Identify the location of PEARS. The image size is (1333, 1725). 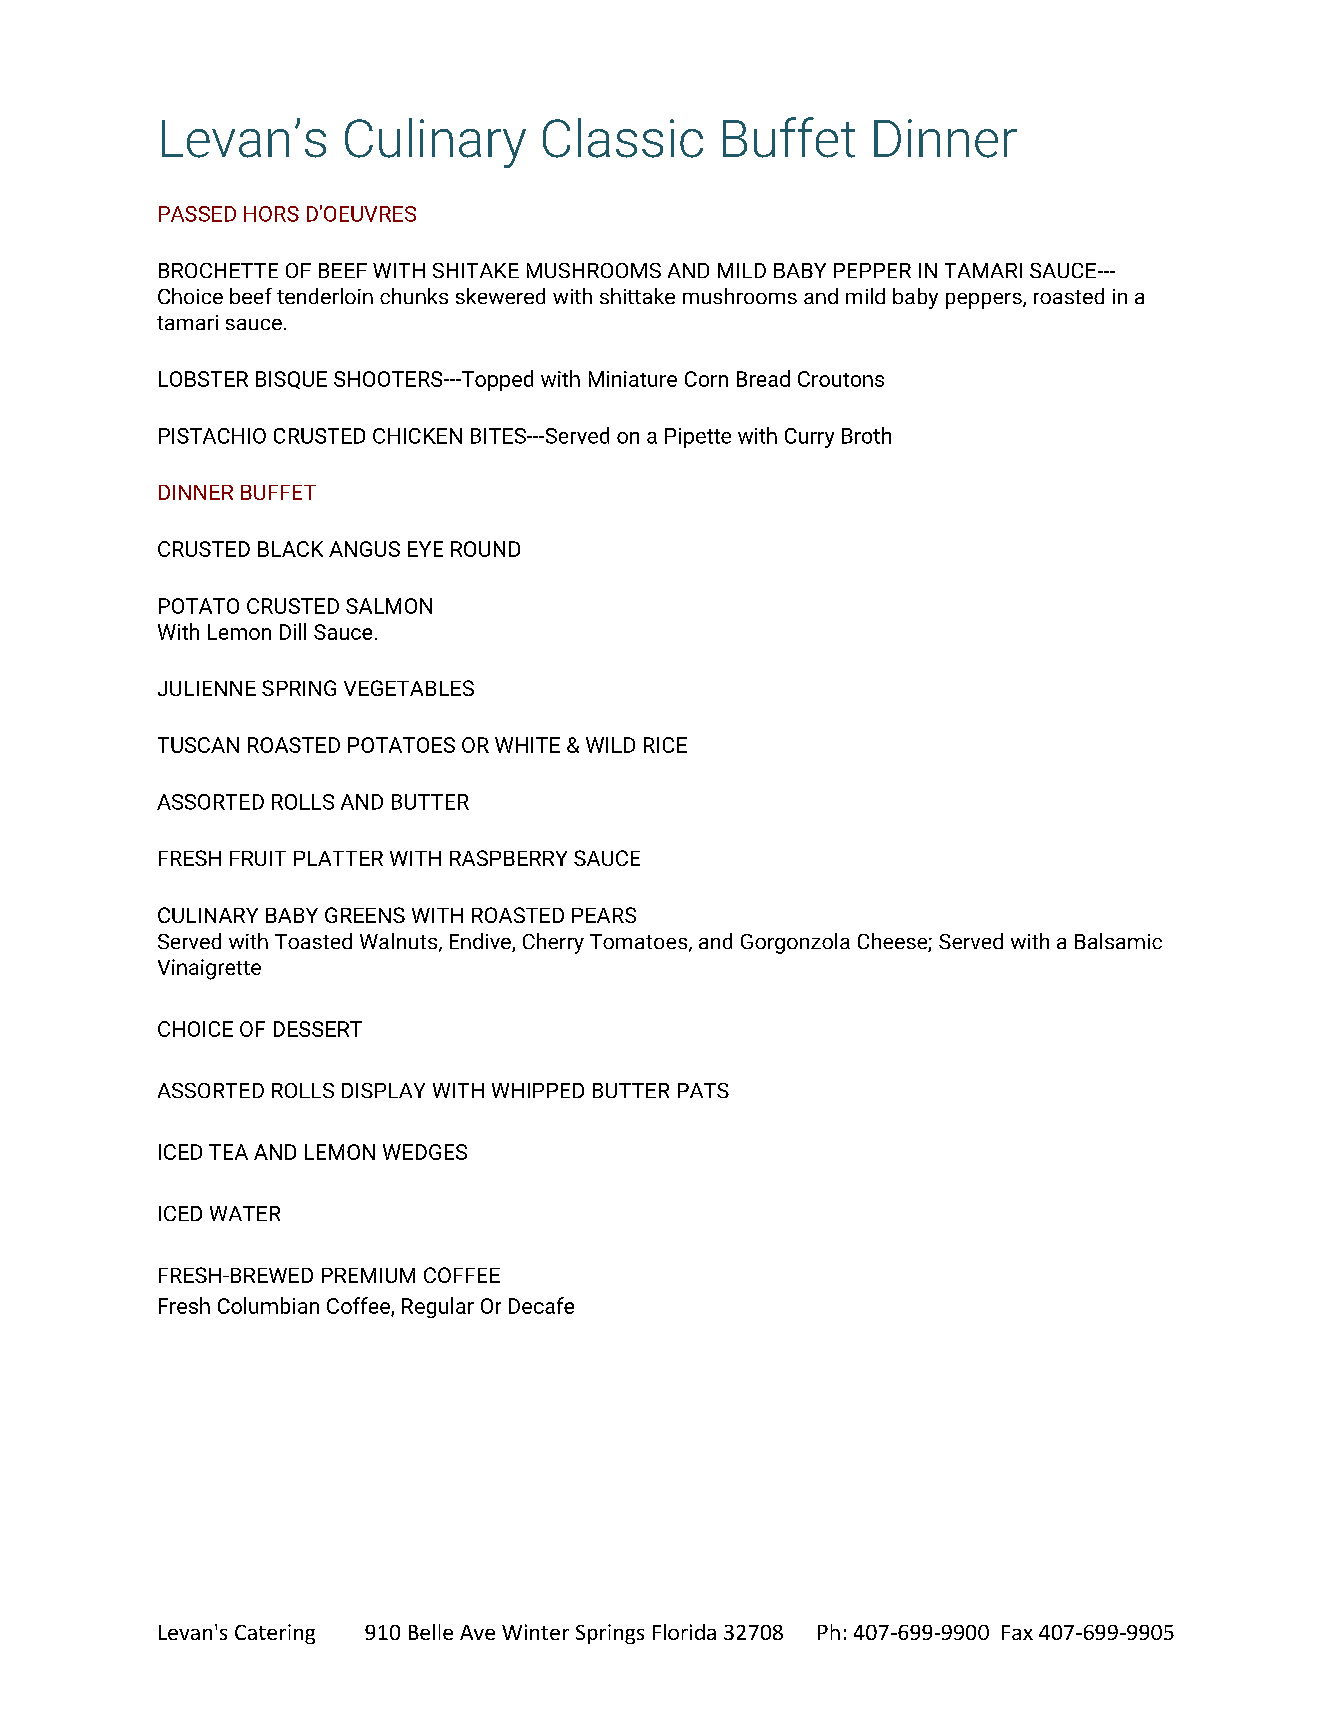
(604, 915).
